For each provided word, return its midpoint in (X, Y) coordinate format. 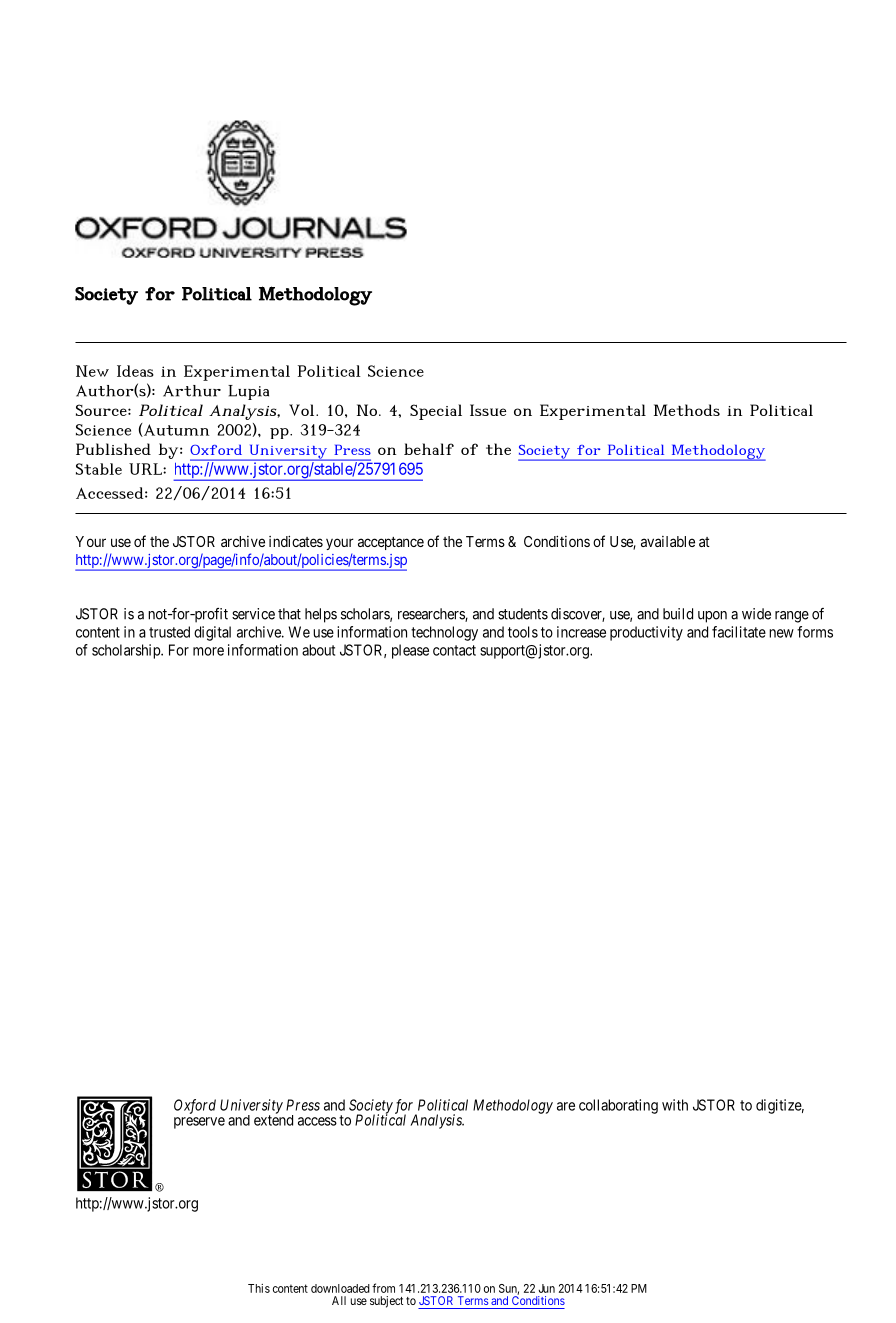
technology (444, 633)
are (566, 1106)
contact (454, 650)
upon (712, 617)
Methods (687, 410)
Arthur (192, 391)
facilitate (739, 632)
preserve (199, 1123)
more (208, 651)
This (259, 1288)
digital (212, 633)
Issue (488, 410)
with (675, 1105)
